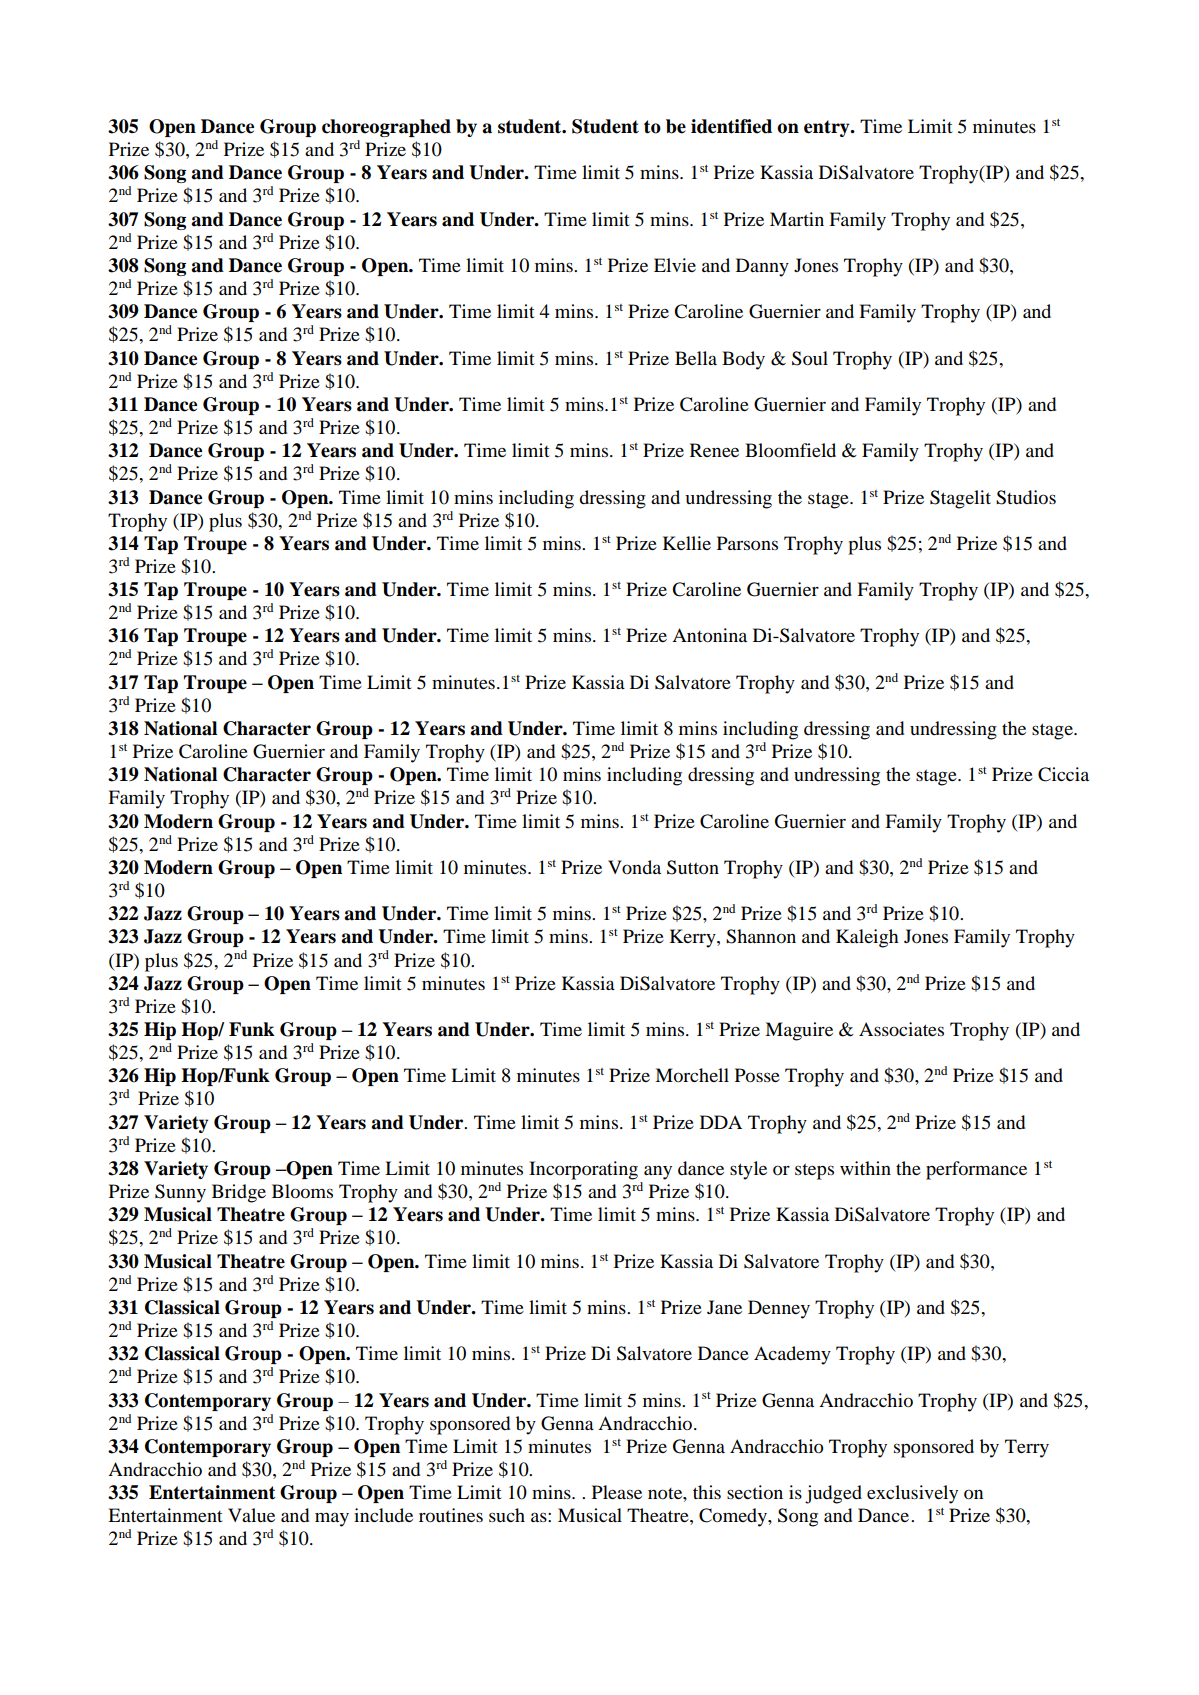 The image size is (1199, 1695). Describe the element at coordinates (251, 1515) in the screenshot. I see `Value` at that location.
